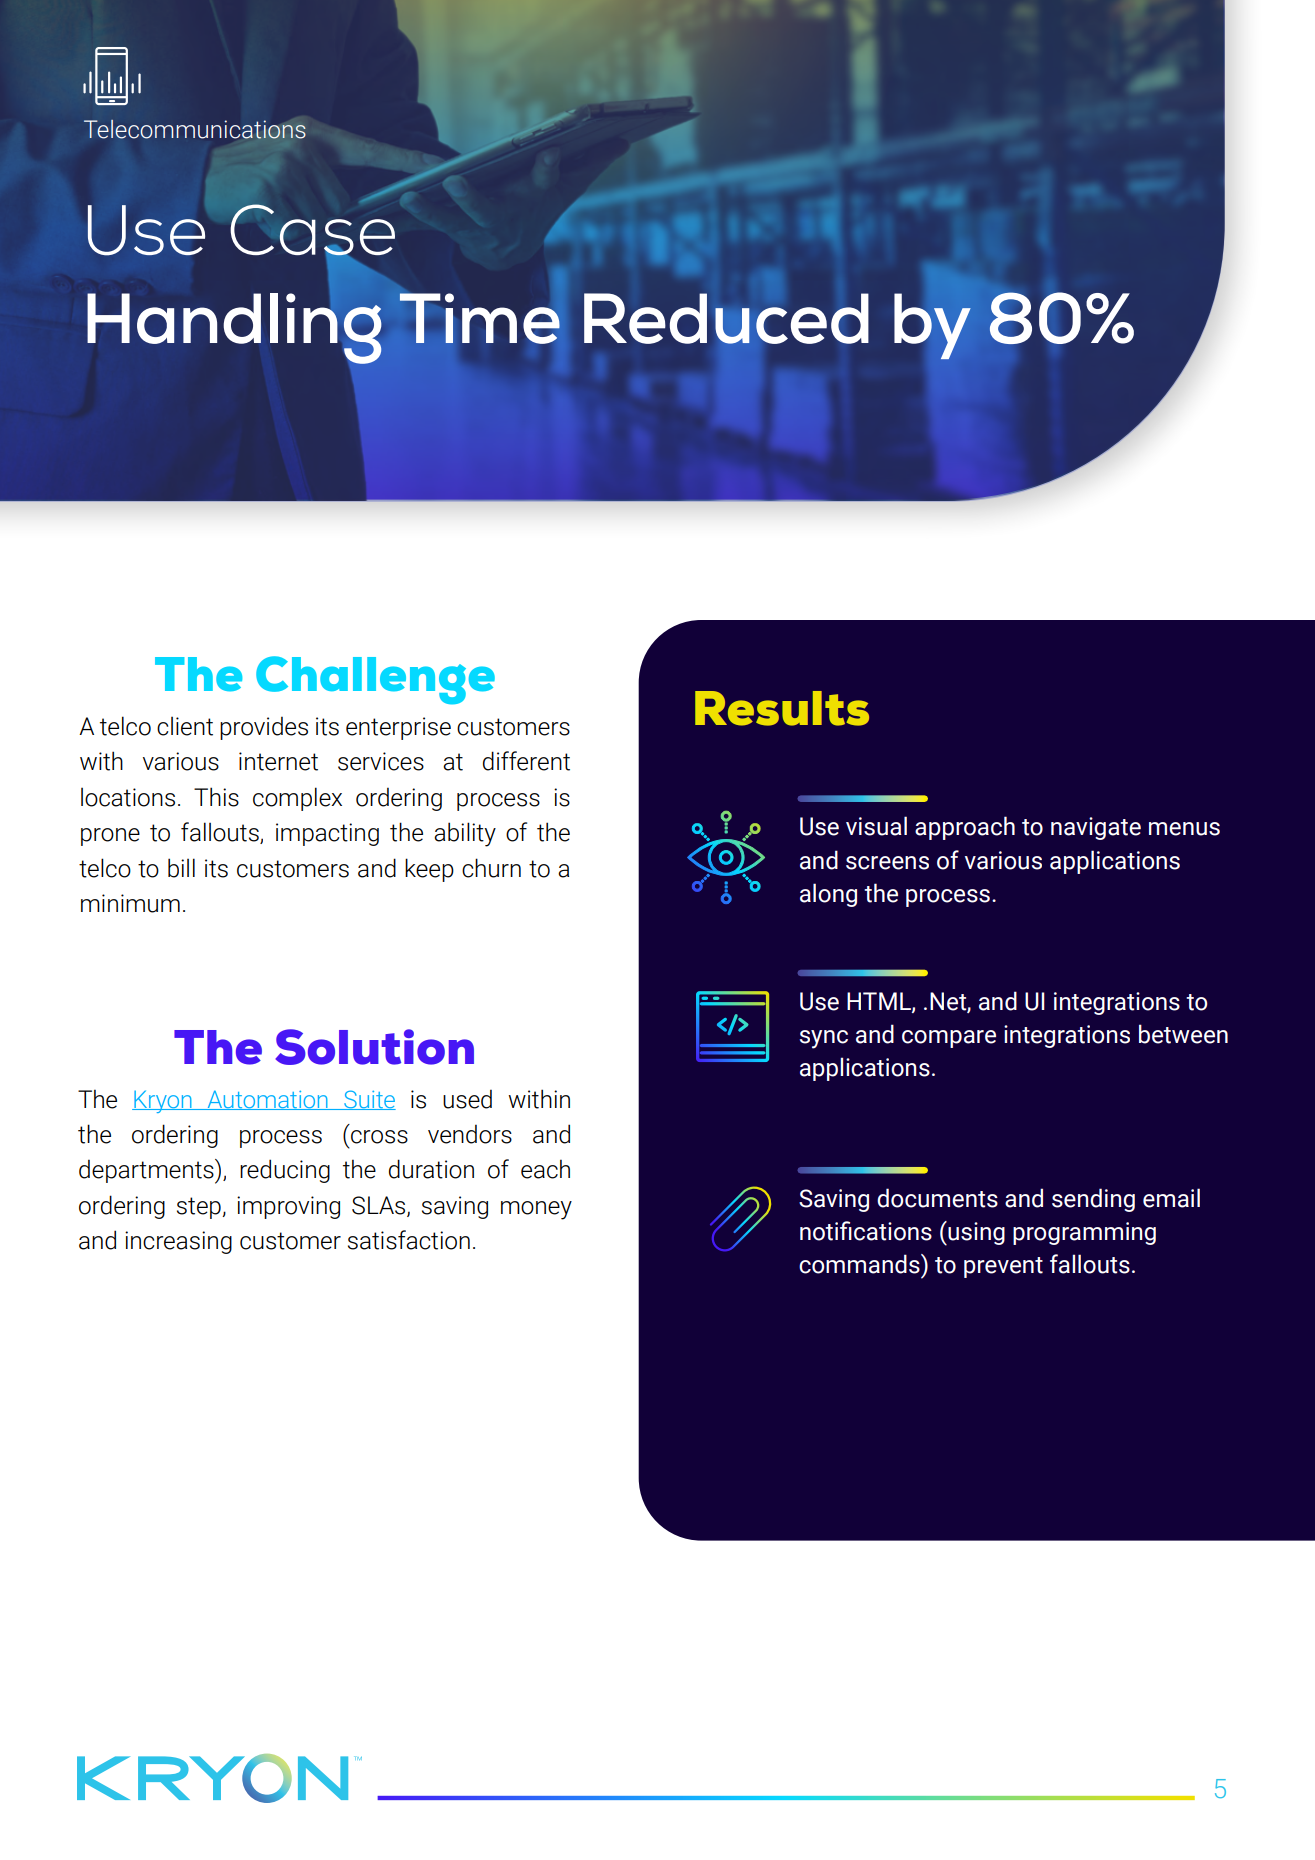 This document has height=1860, width=1315. What do you see at coordinates (130, 903) in the document?
I see `minimum` at bounding box center [130, 903].
